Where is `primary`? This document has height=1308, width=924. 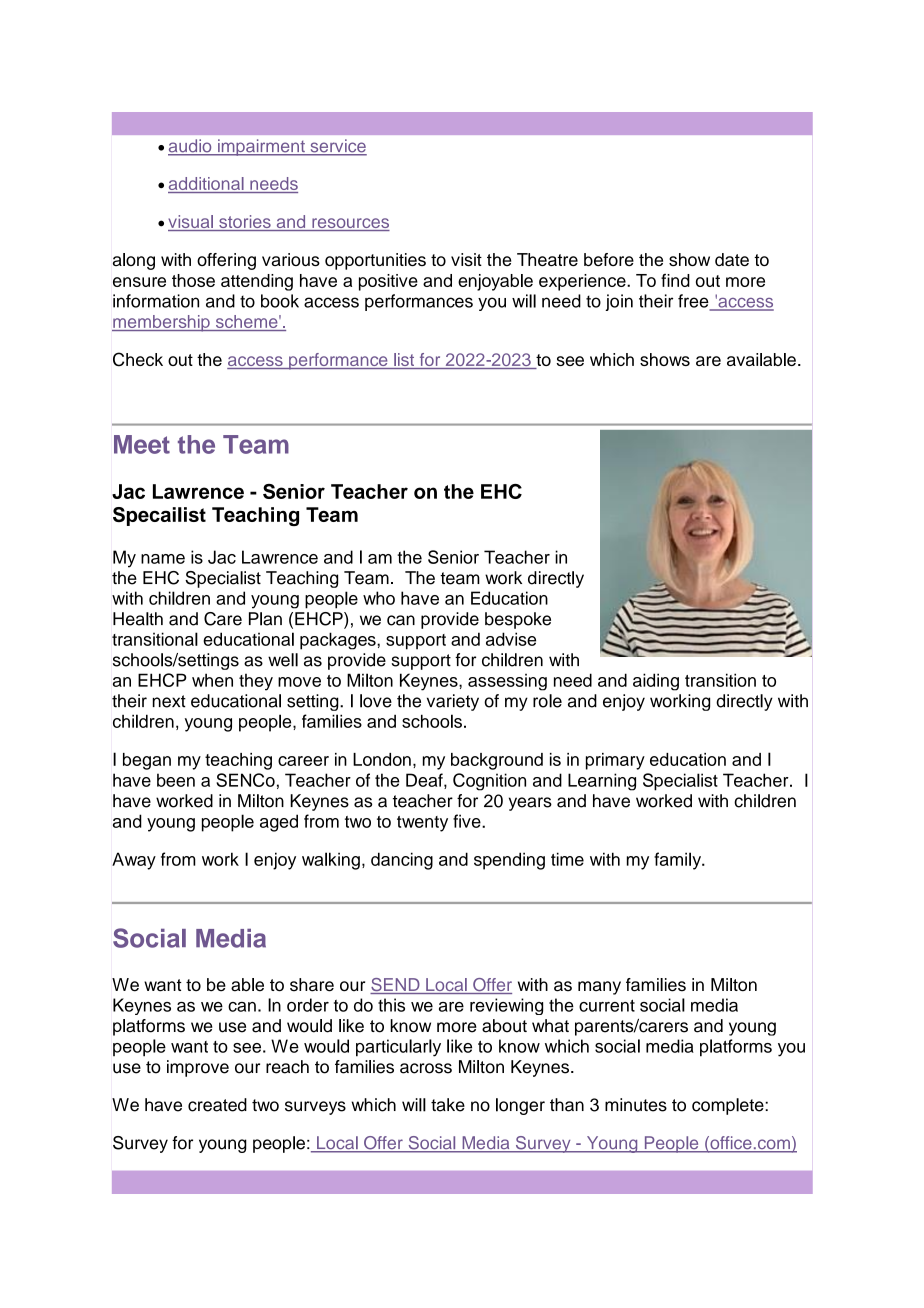
primary is located at coordinates (615, 761).
